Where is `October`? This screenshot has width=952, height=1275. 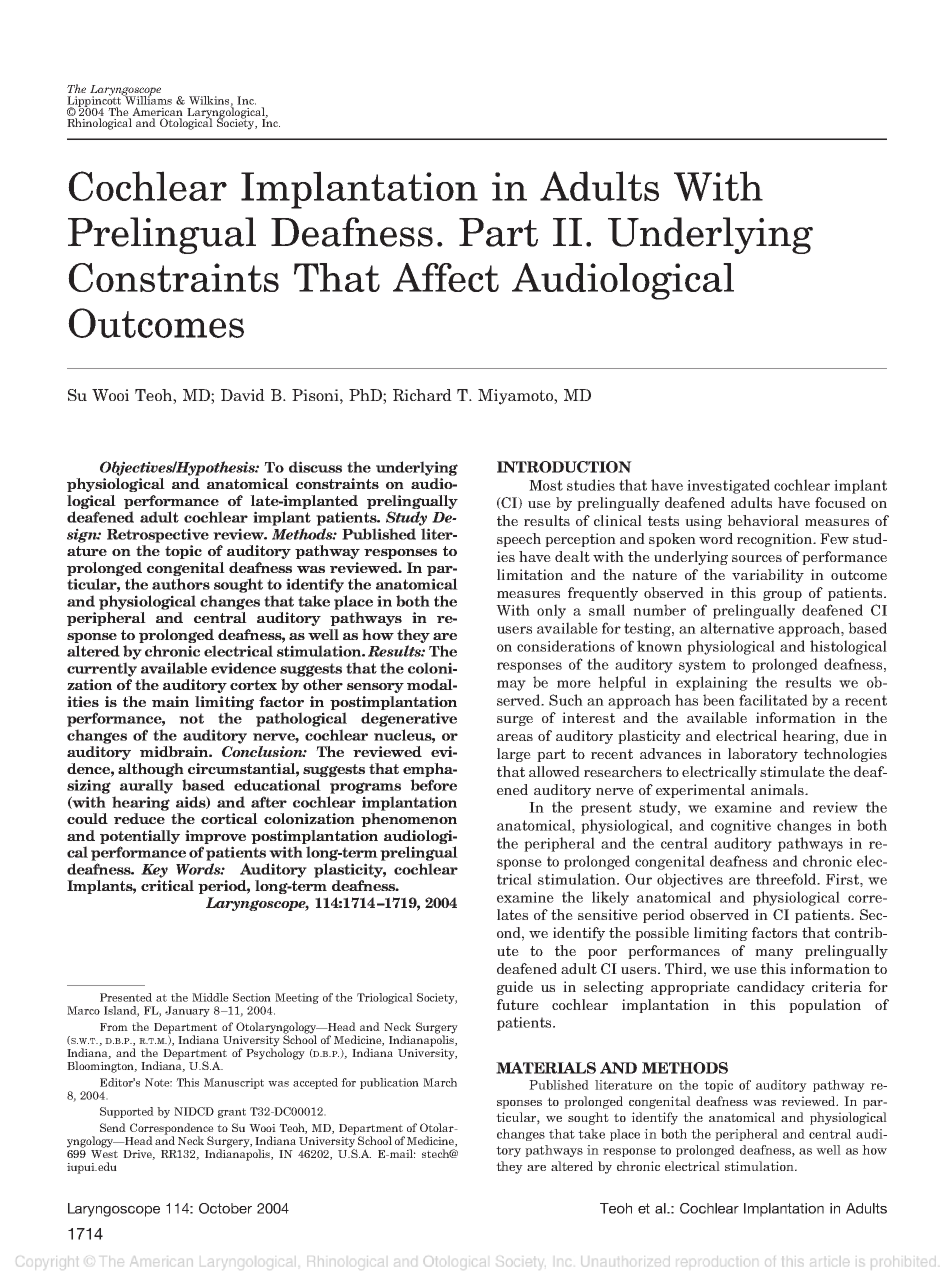
October is located at coordinates (225, 1208).
